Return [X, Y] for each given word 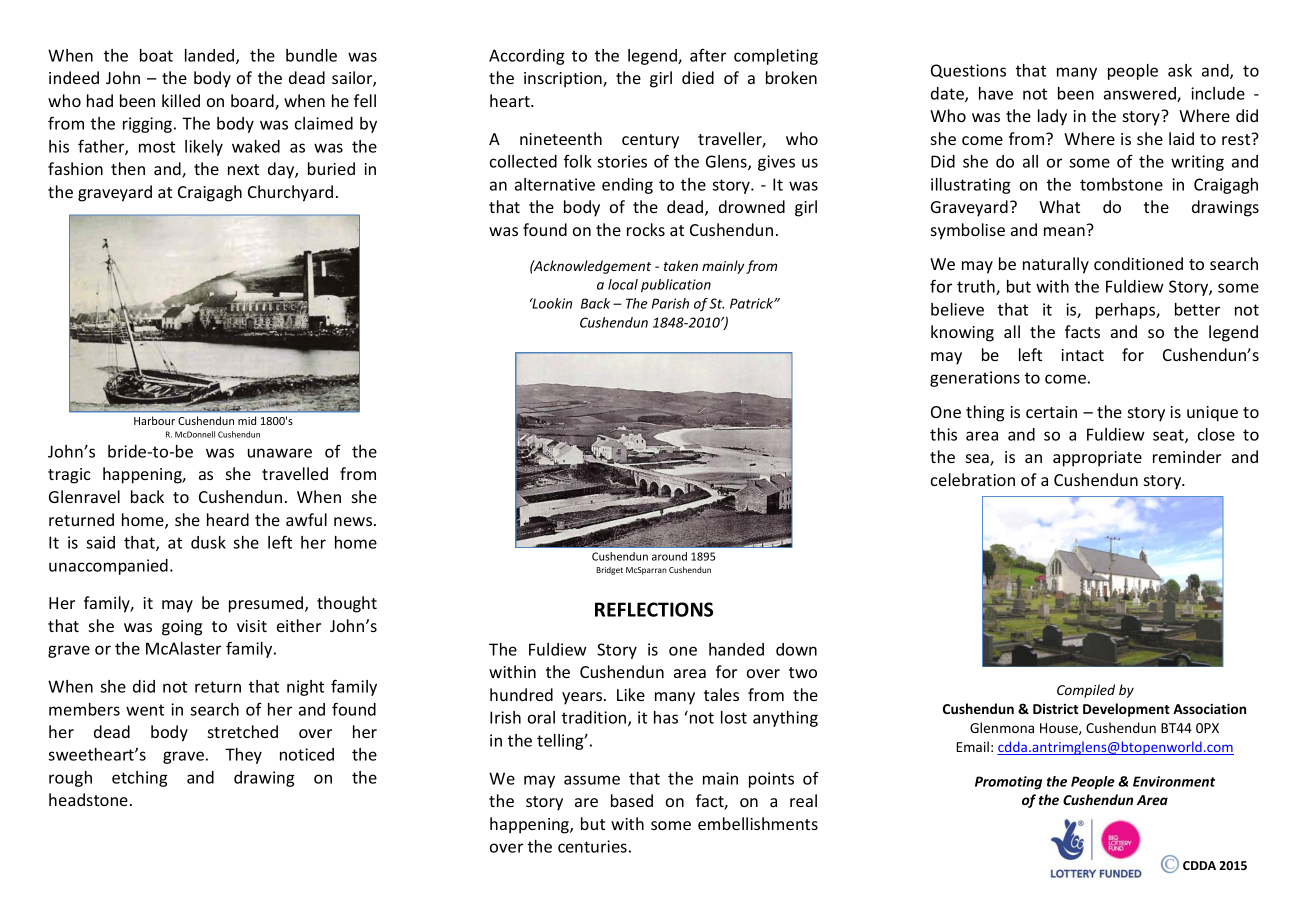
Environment [1174, 781]
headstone [88, 799]
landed [211, 56]
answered [1141, 94]
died [698, 77]
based [632, 800]
